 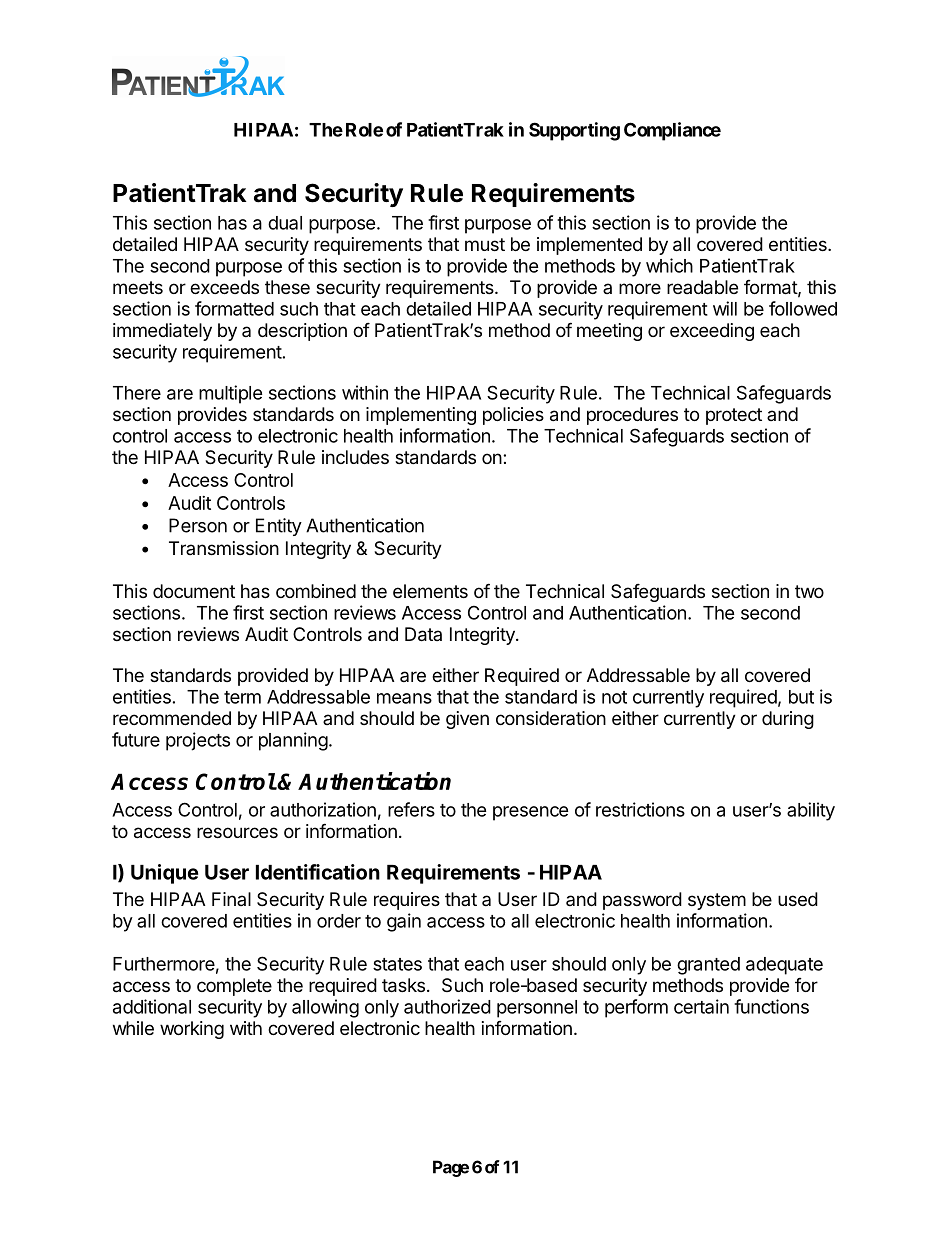 What do you see at coordinates (712, 332) in the document?
I see `exceeding` at bounding box center [712, 332].
